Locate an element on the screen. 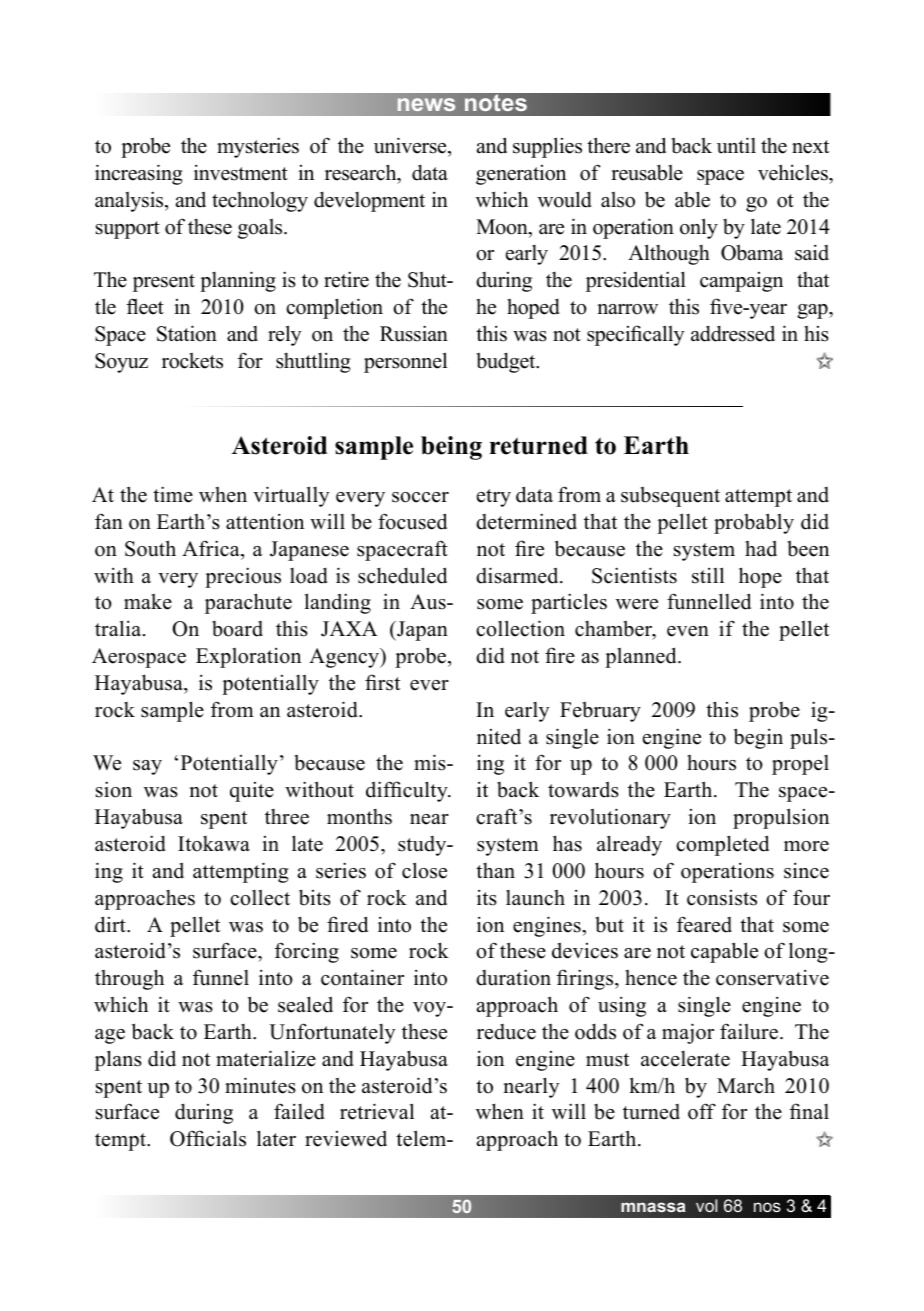  soccer is located at coordinates (420, 497).
